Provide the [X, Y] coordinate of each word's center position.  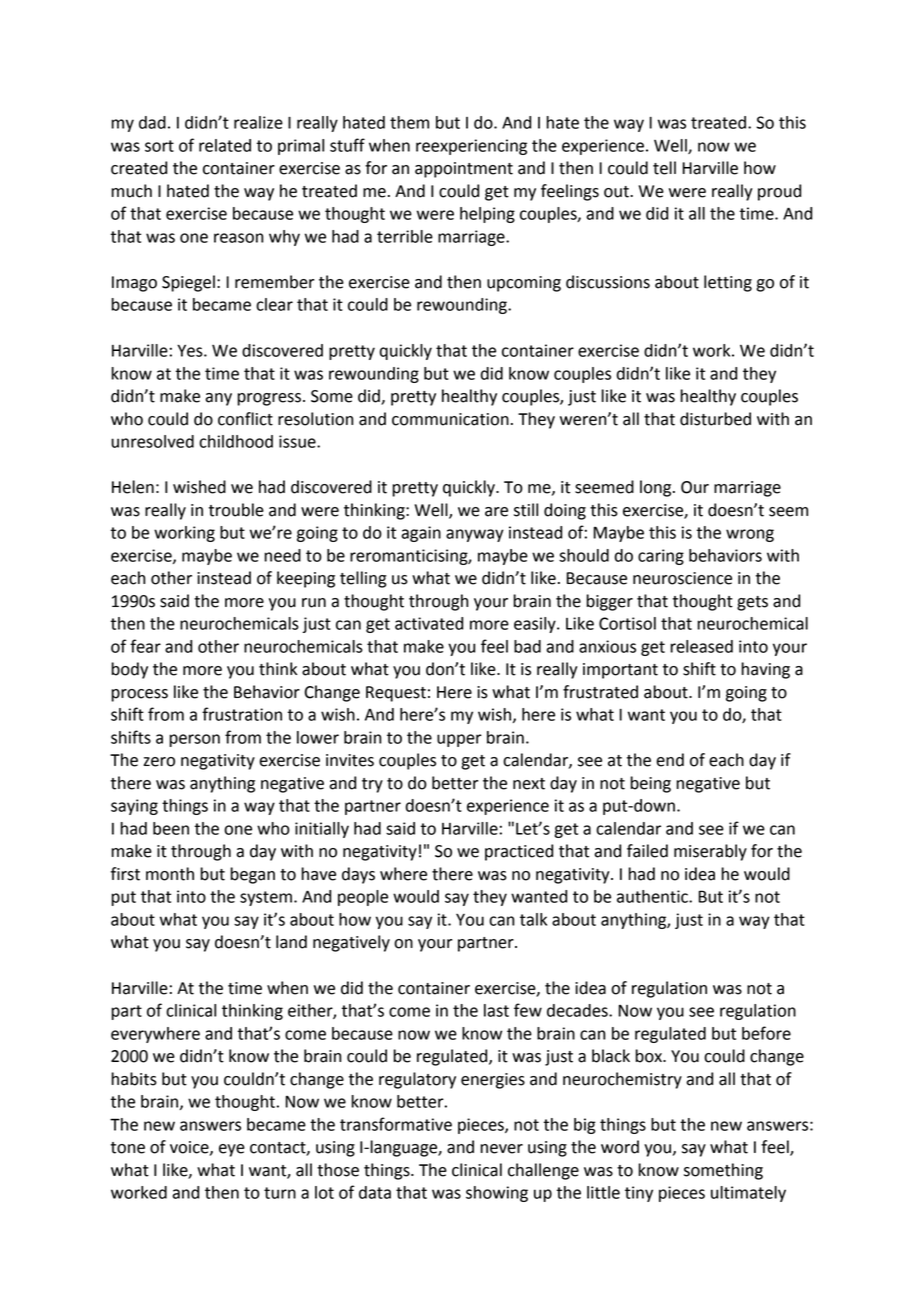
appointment [464, 170]
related [225, 145]
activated [429, 623]
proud [779, 192]
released [702, 646]
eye [232, 1150]
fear [145, 646]
